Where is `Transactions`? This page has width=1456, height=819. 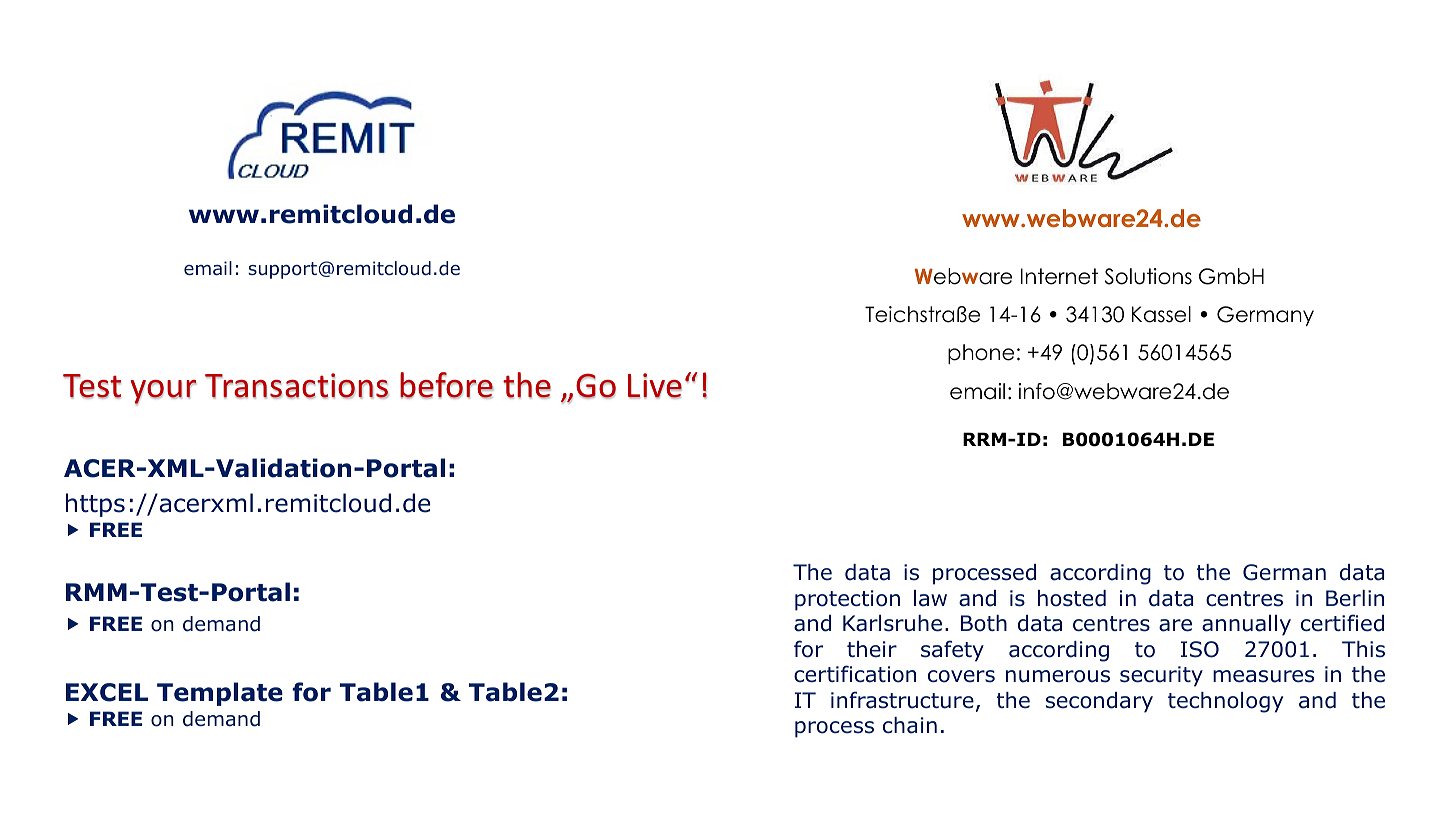
Transactions is located at coordinates (297, 386).
